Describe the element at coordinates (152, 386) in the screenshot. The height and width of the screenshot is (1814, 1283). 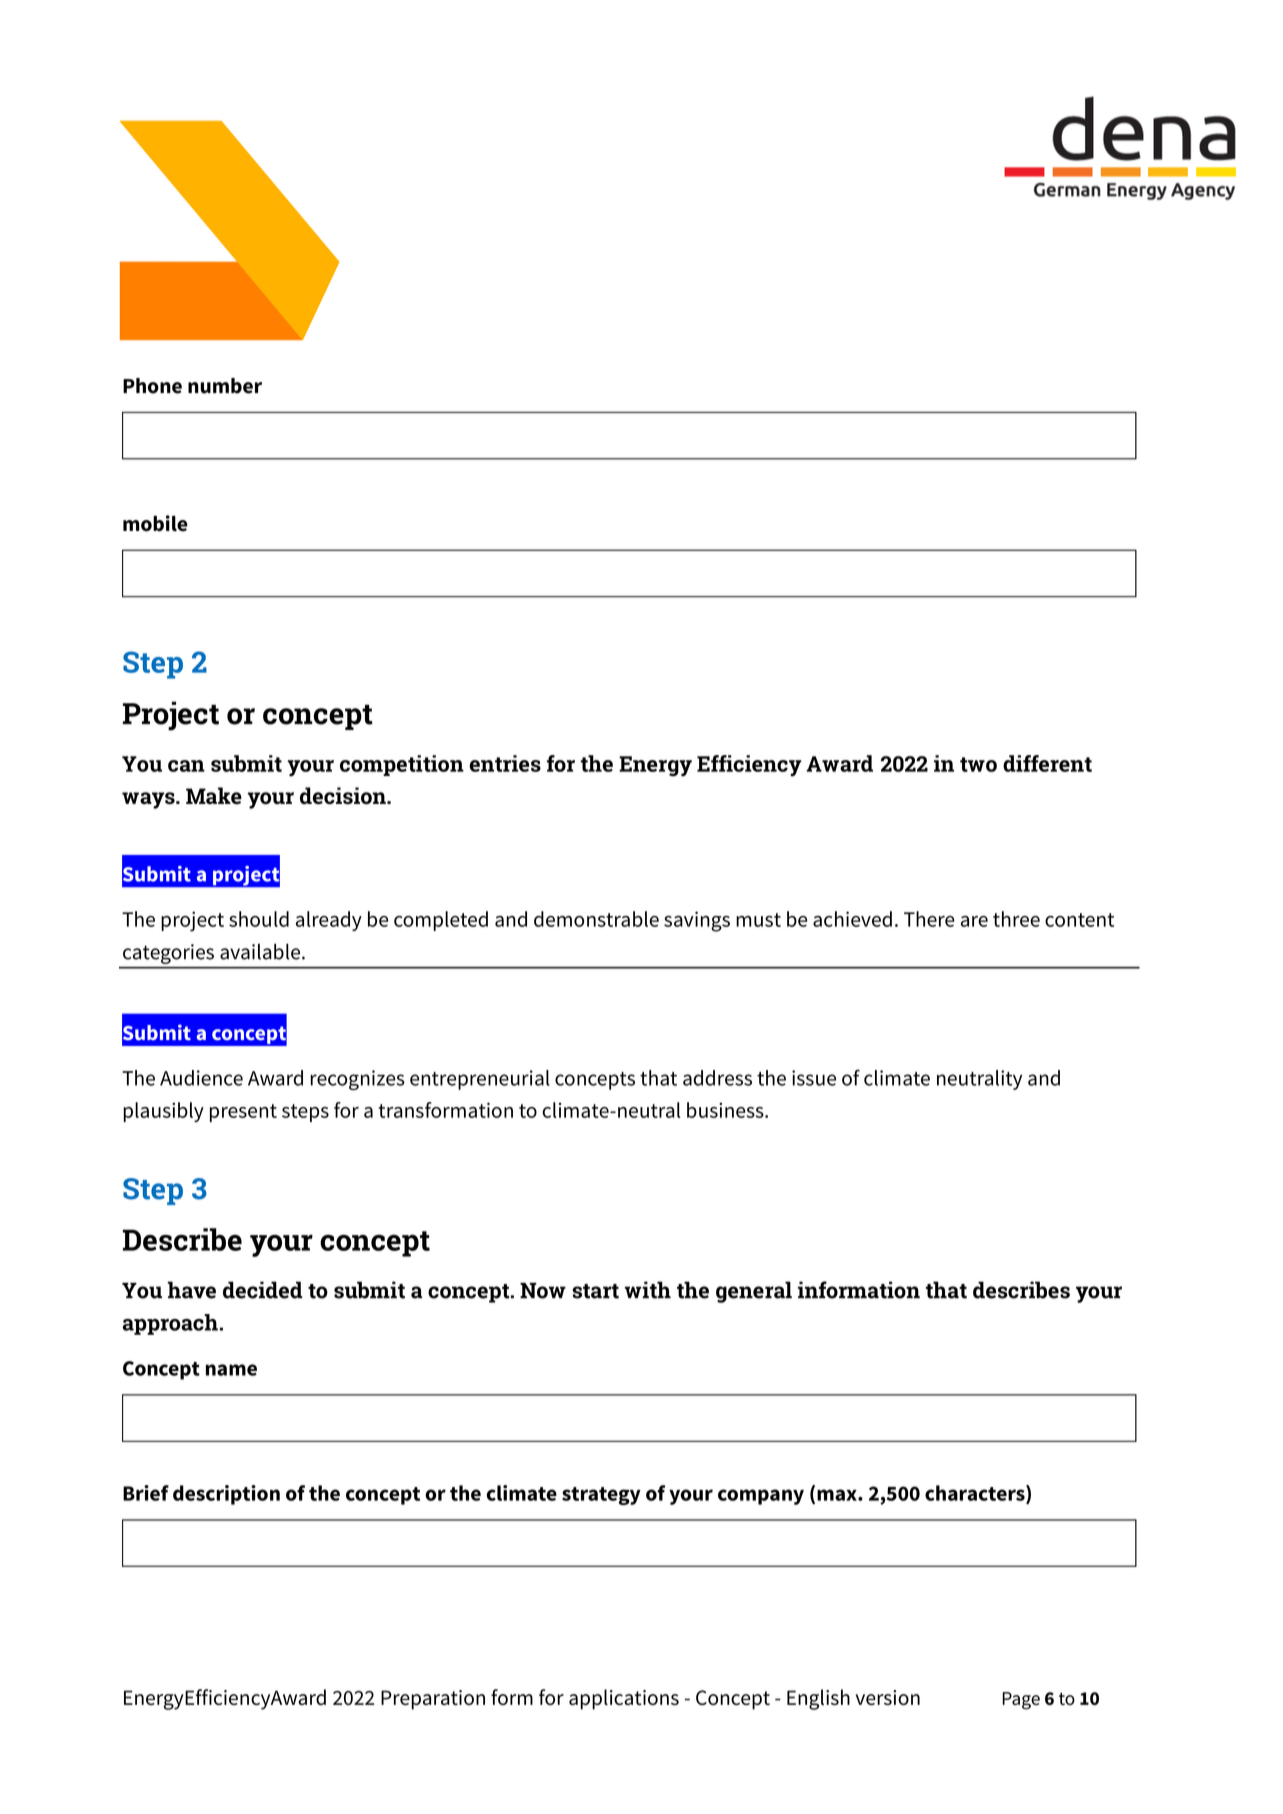
I see `Phone` at that location.
